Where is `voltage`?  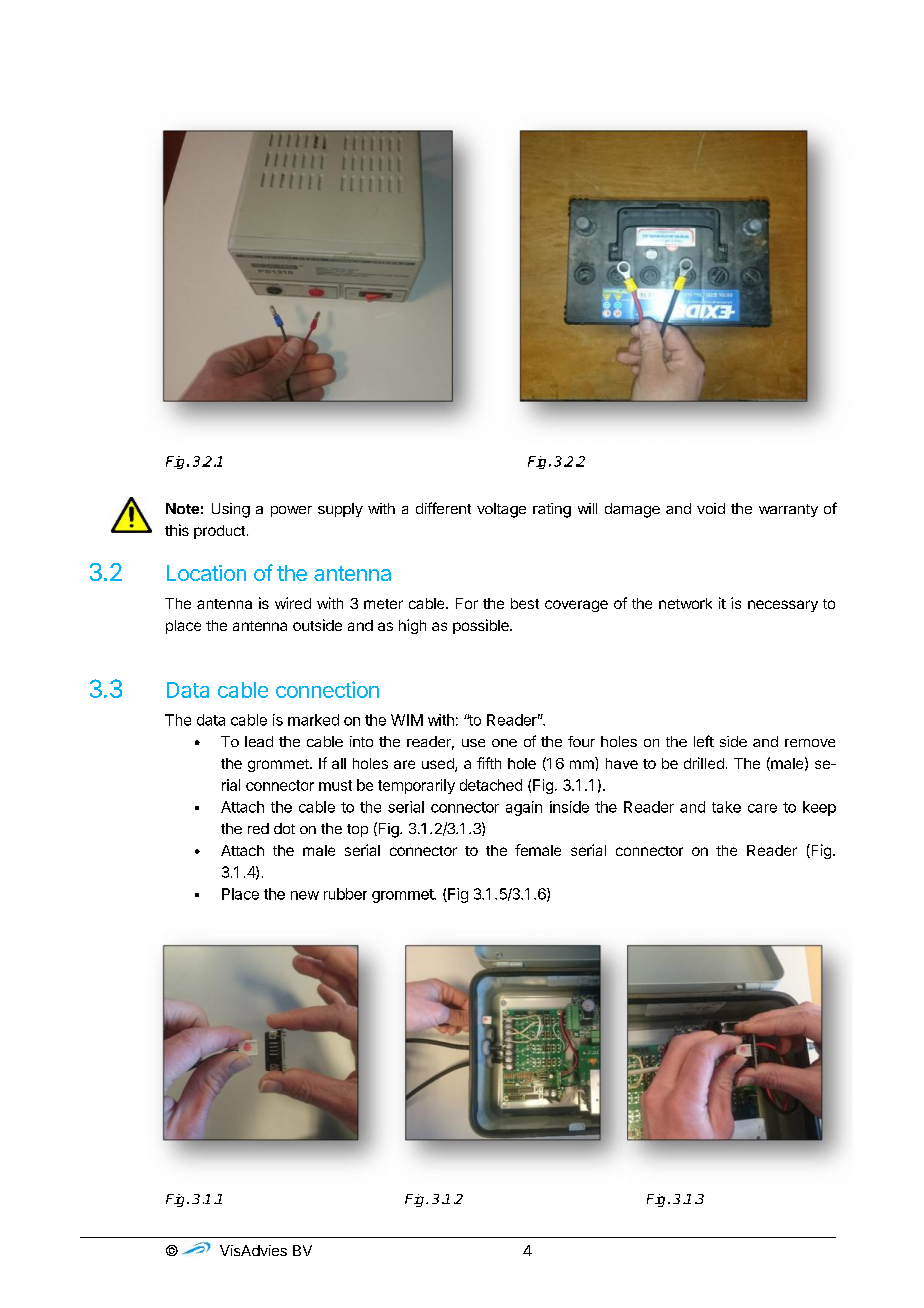 voltage is located at coordinates (501, 510).
